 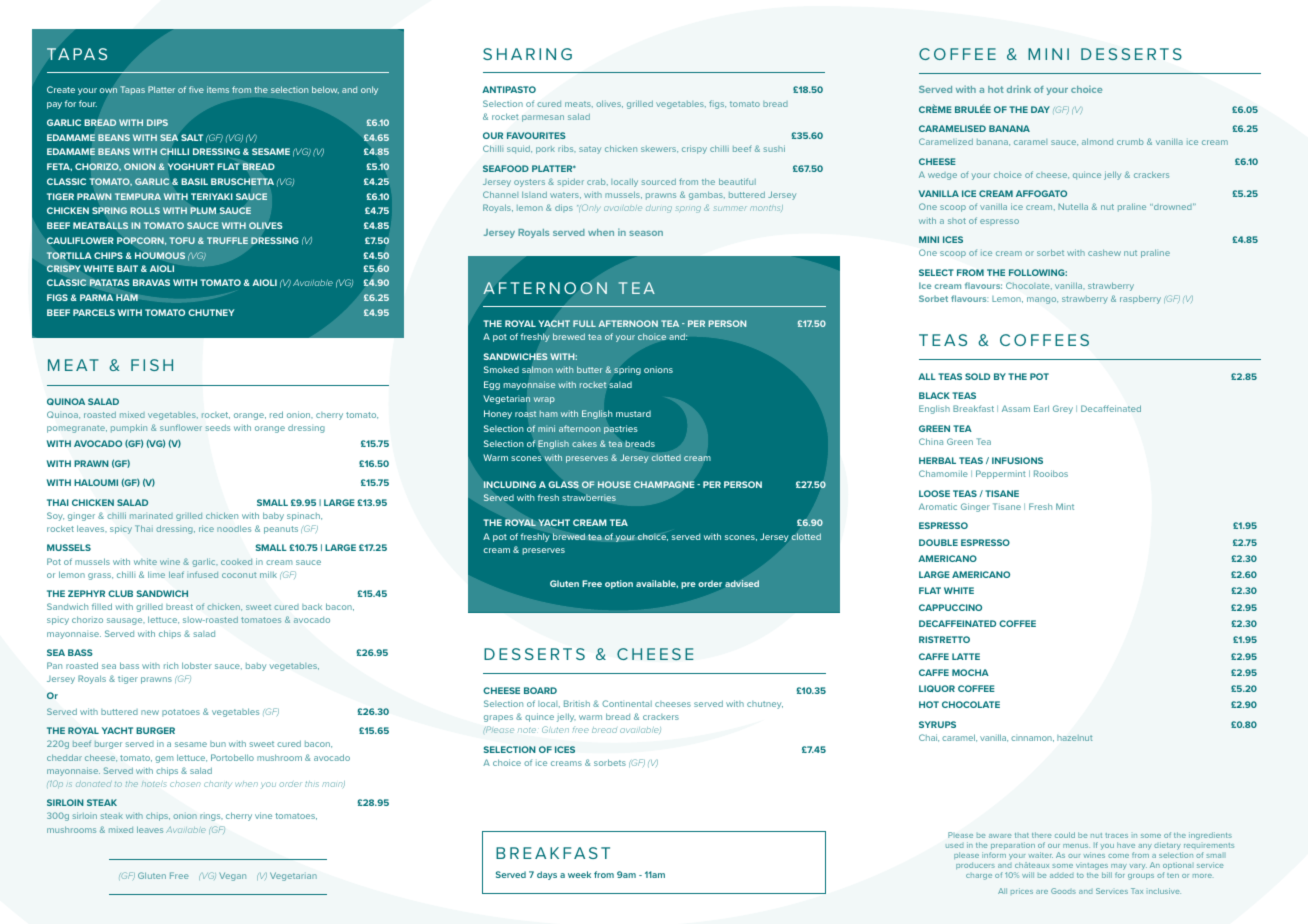 What do you see at coordinates (1063, 409) in the screenshot?
I see `Grey` at bounding box center [1063, 409].
